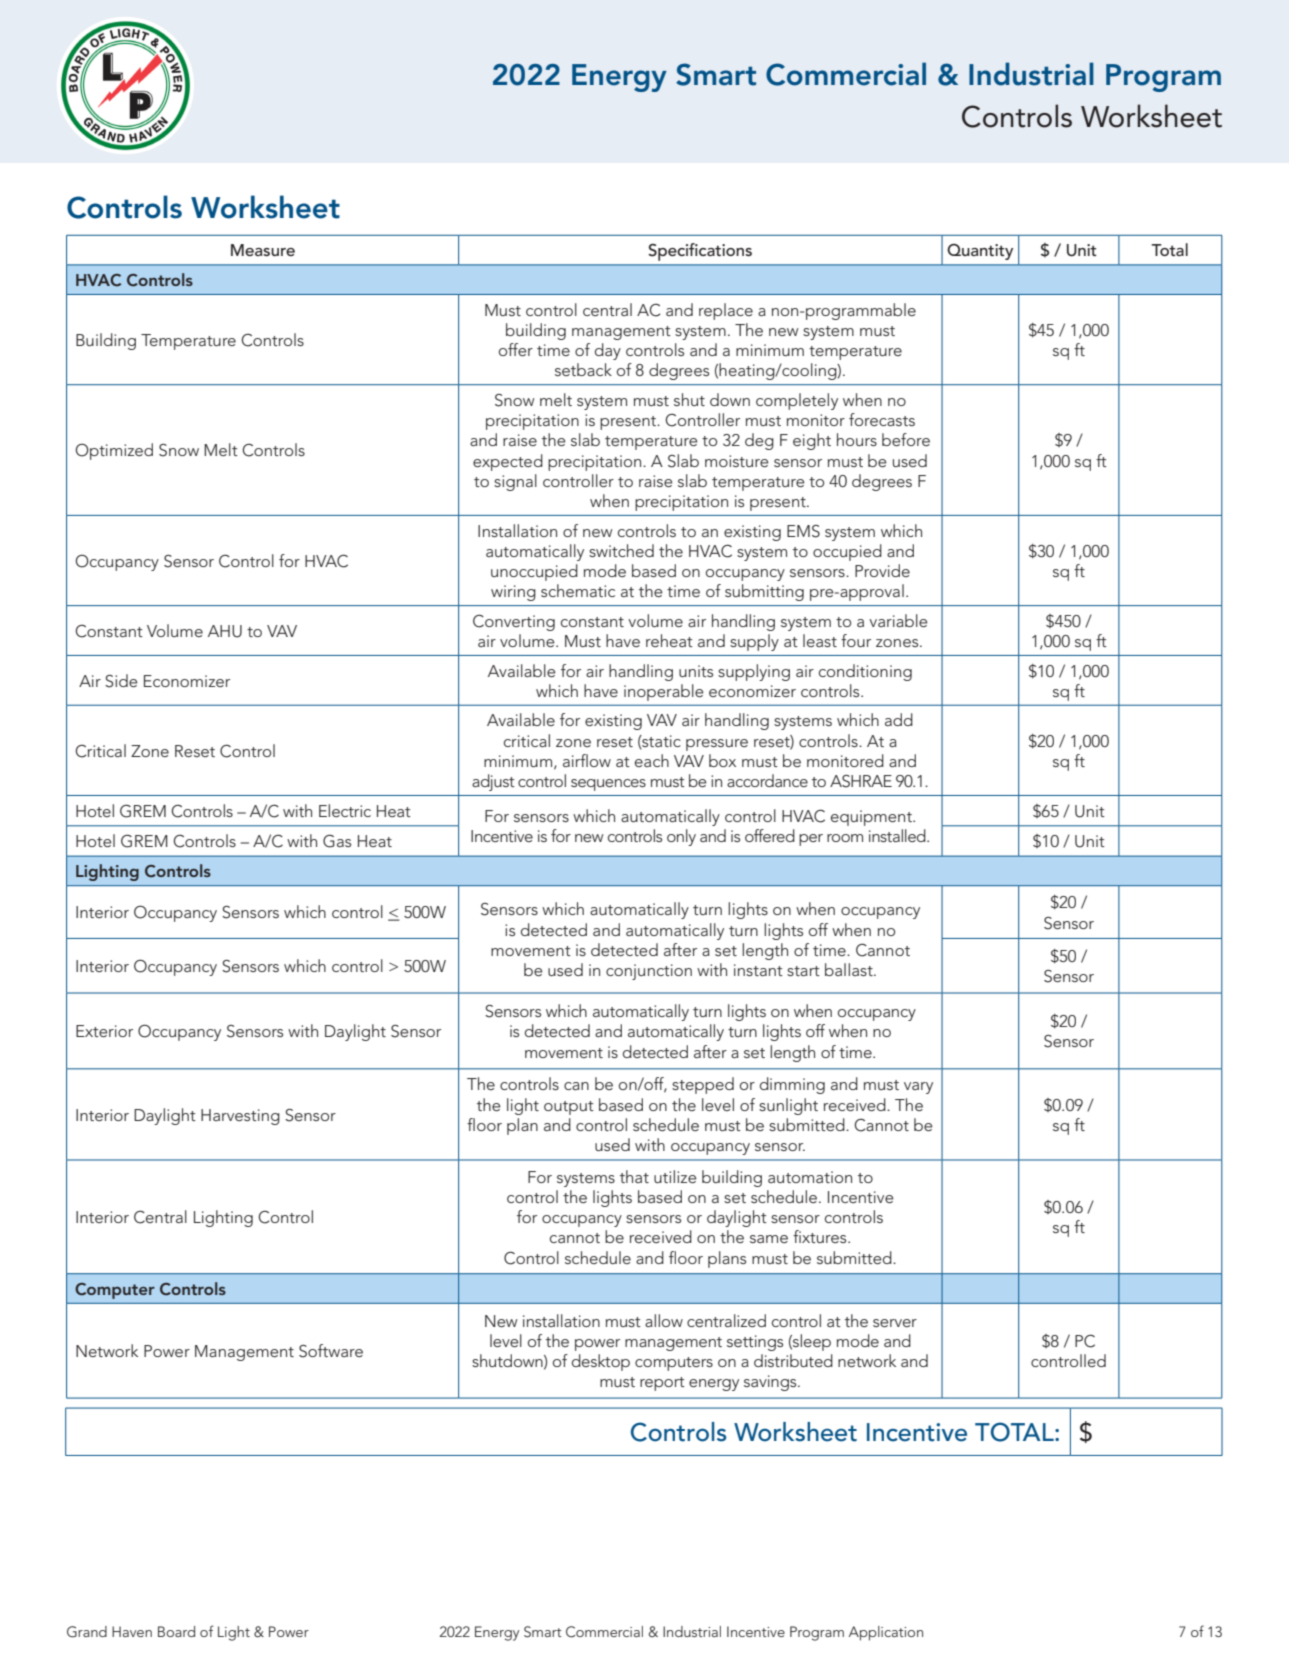  What do you see at coordinates (882, 570) in the image?
I see `Provide` at bounding box center [882, 570].
